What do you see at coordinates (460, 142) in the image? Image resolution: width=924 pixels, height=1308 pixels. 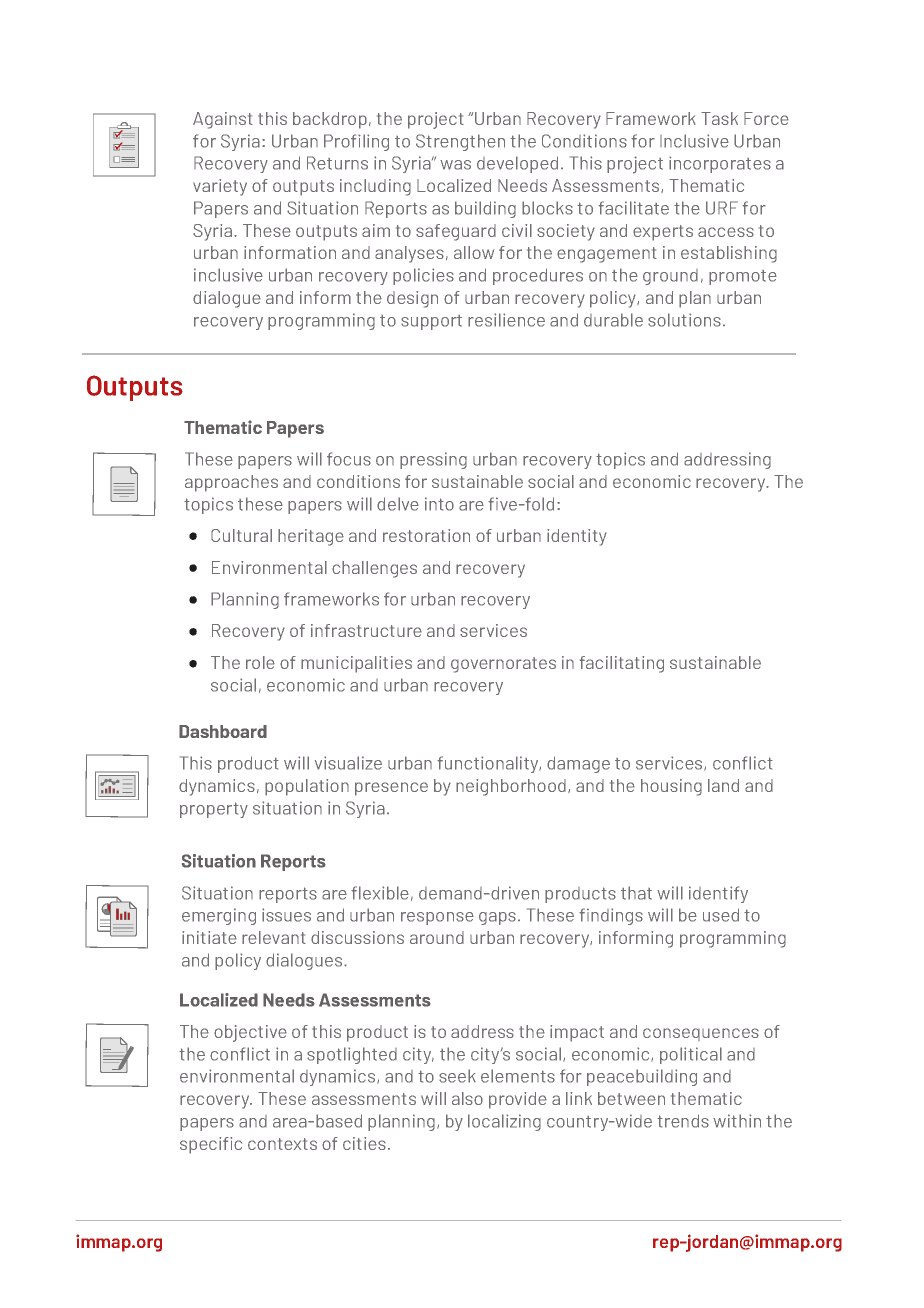 I see `Strengthen` at bounding box center [460, 142].
